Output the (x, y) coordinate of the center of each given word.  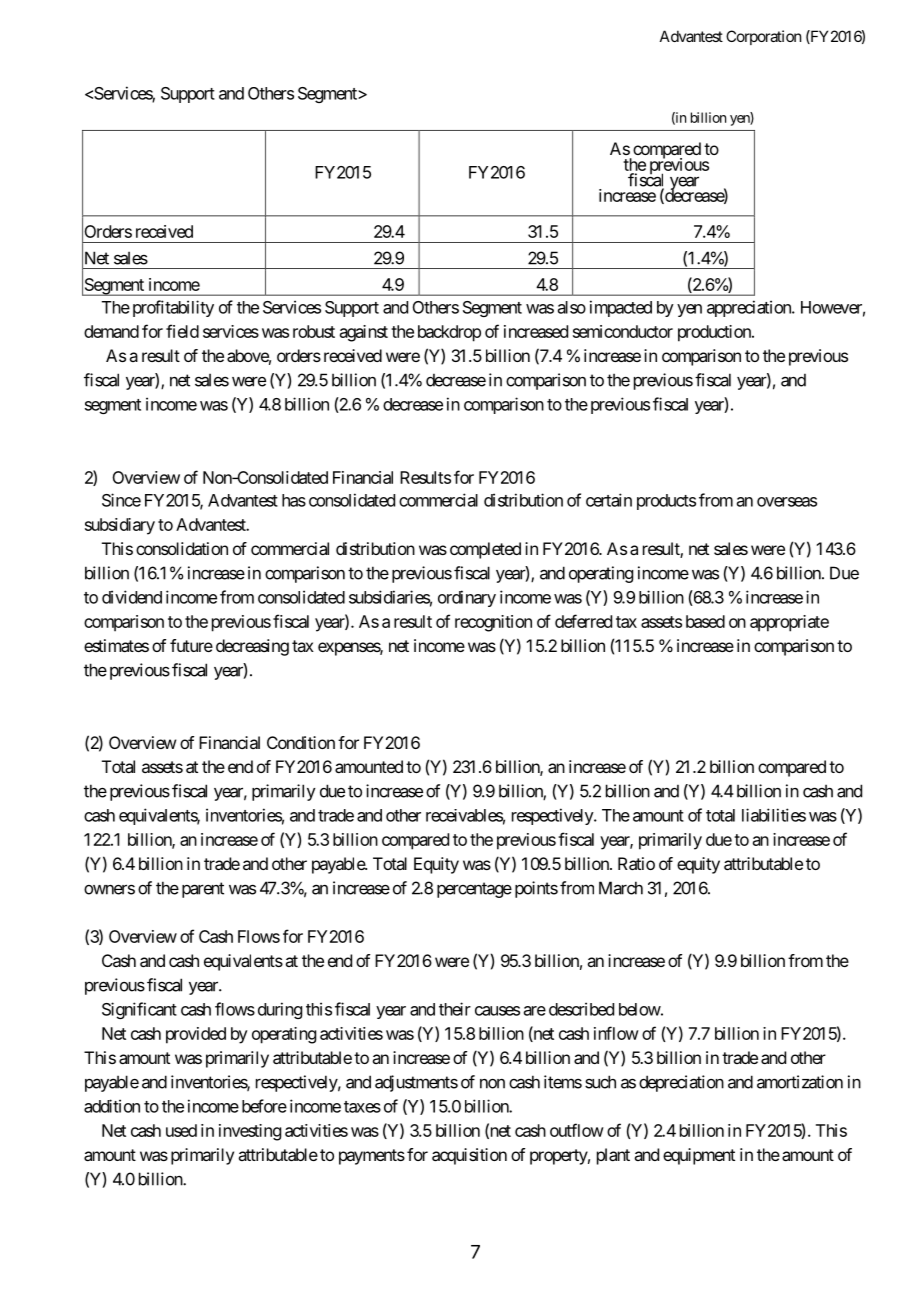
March (621, 888)
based (705, 621)
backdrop (449, 333)
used (181, 1130)
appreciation (750, 308)
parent (203, 890)
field (182, 331)
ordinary (467, 598)
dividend (132, 597)
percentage (474, 890)
